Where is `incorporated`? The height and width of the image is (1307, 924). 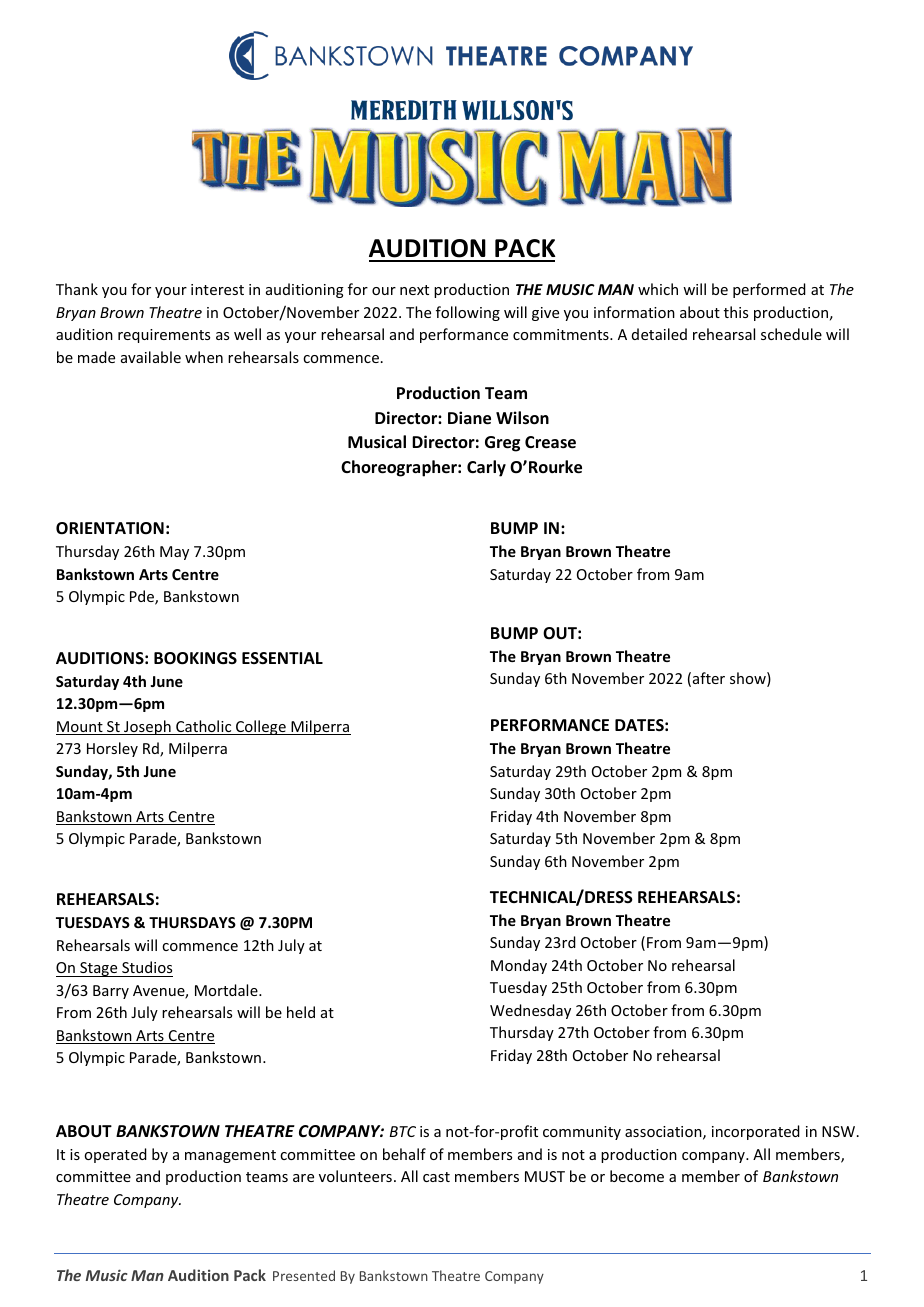 incorporated is located at coordinates (756, 1132).
